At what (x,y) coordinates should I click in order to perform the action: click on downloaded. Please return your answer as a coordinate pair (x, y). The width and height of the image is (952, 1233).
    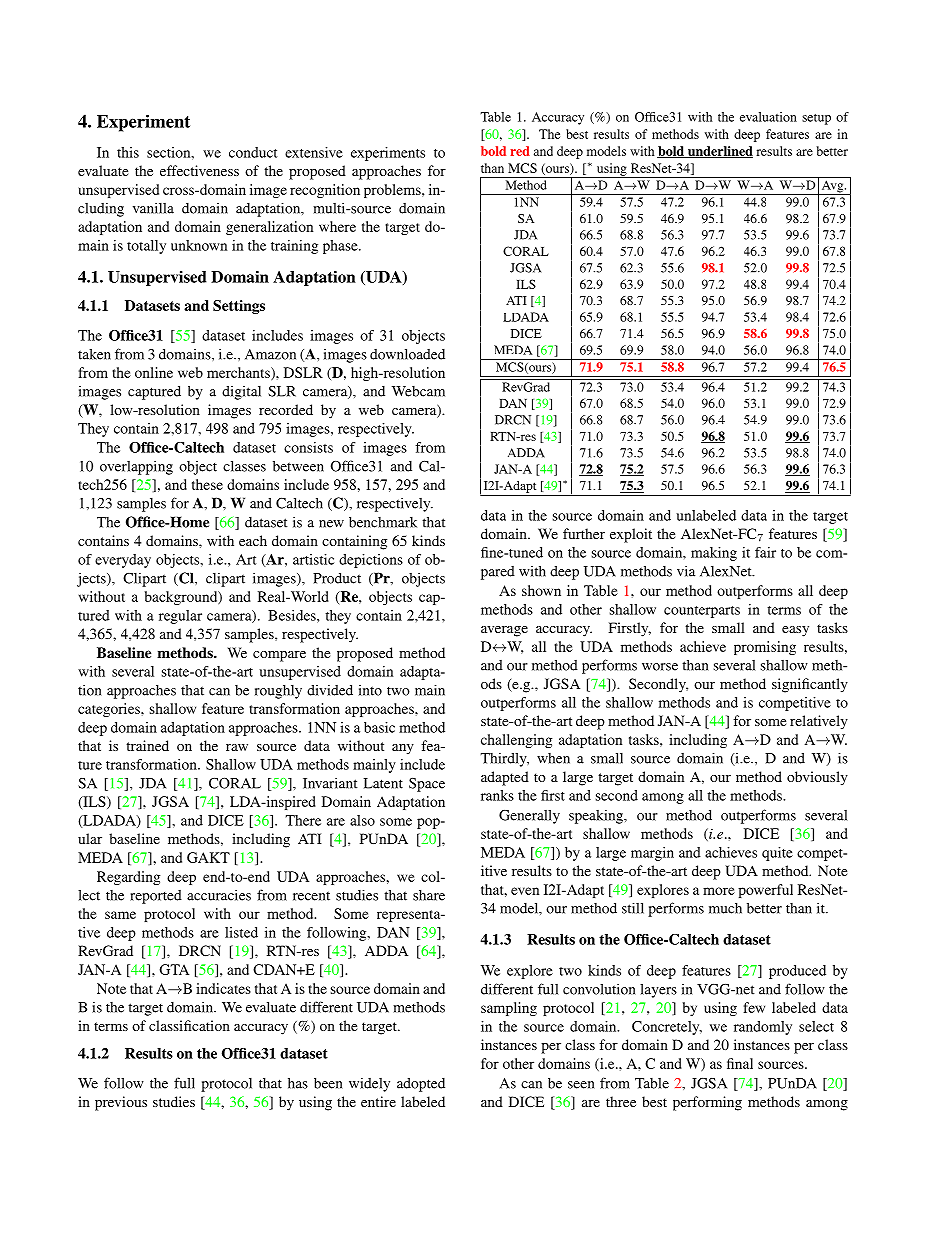
    Looking at the image, I should click on (407, 354).
